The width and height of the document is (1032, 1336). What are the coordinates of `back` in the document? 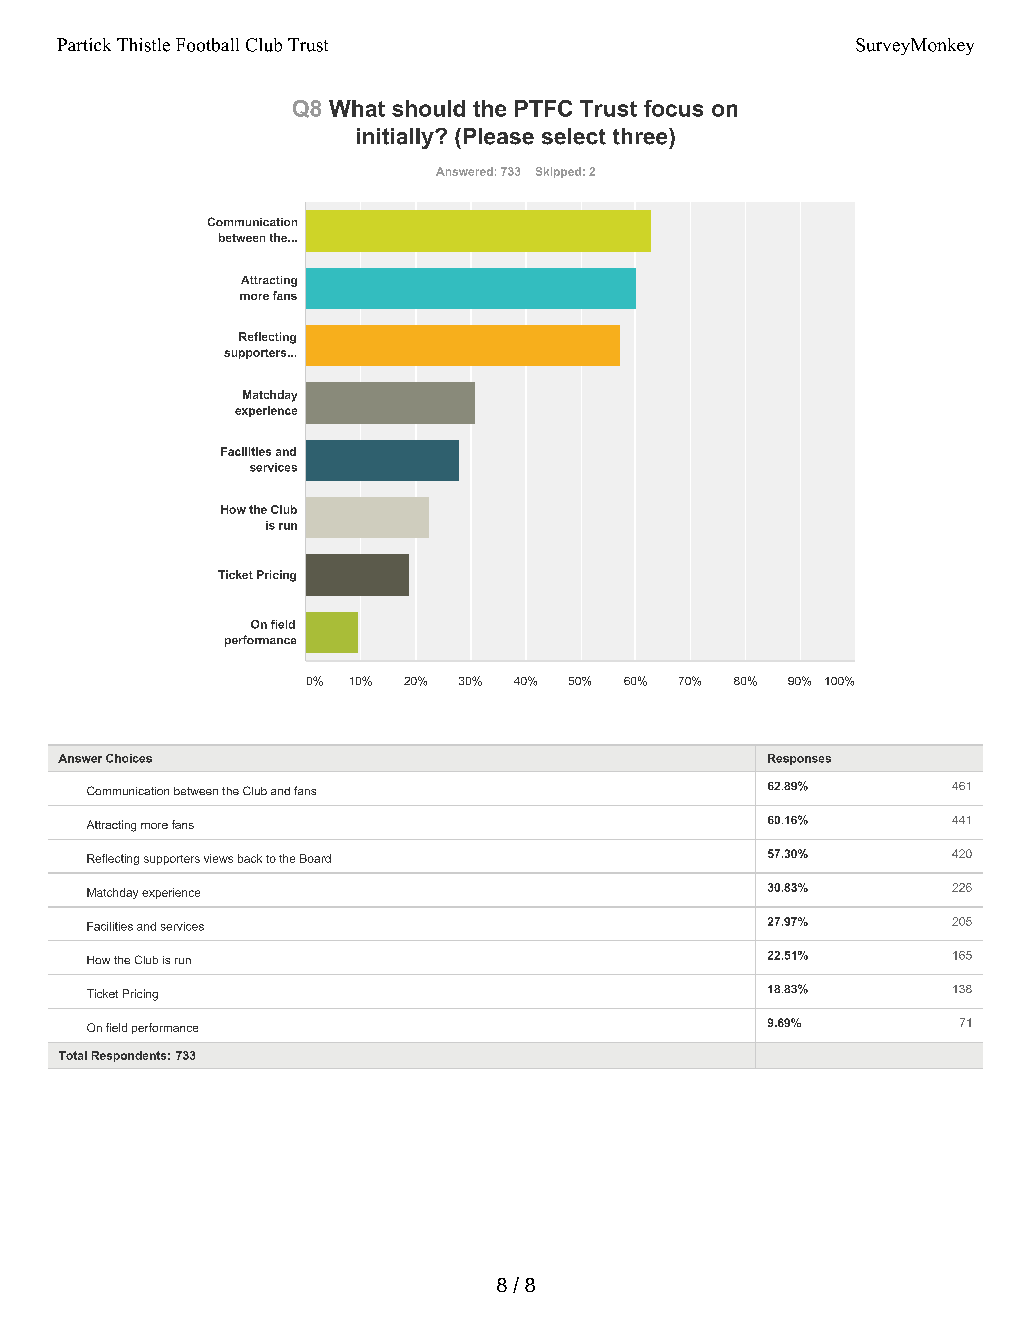 It's located at (250, 858).
